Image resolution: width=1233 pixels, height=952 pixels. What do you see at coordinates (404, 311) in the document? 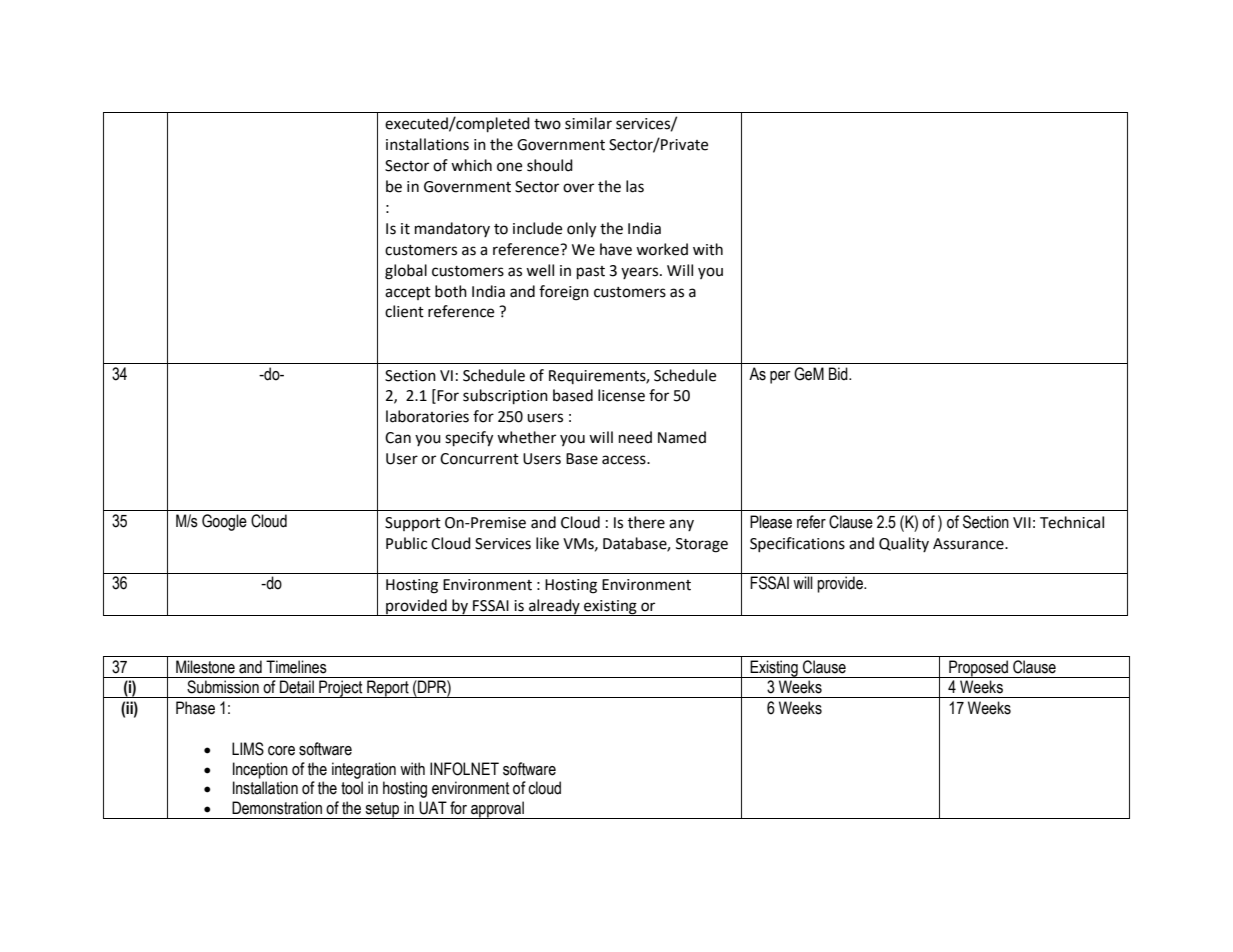
I see `client` at bounding box center [404, 311].
